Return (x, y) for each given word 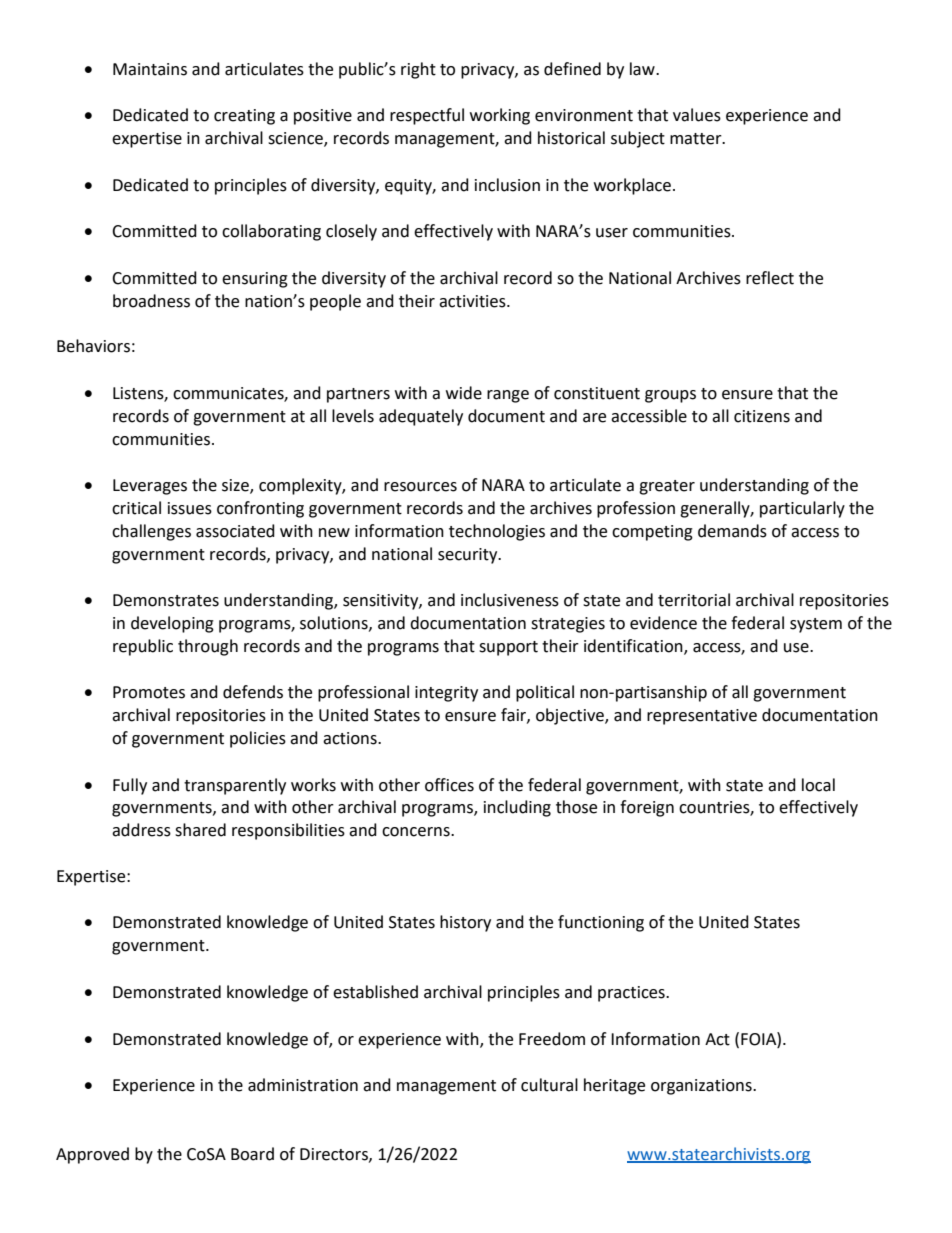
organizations (702, 1087)
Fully (130, 786)
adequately (421, 417)
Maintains (150, 69)
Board (252, 1154)
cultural (549, 1085)
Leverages (150, 487)
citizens (762, 416)
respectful (427, 116)
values (697, 115)
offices (449, 785)
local (818, 785)
